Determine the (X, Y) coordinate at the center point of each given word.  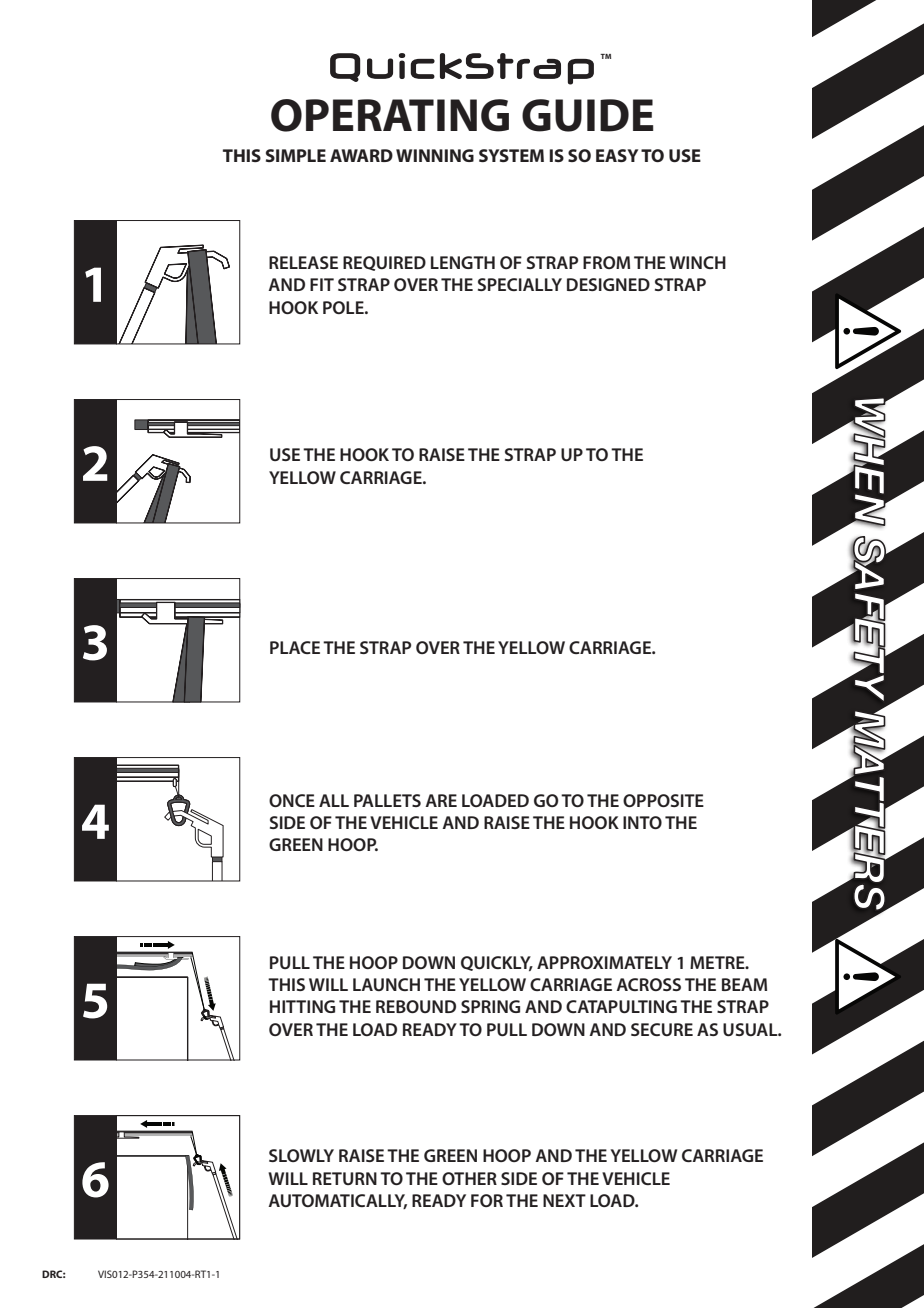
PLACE (295, 647)
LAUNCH (386, 984)
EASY (617, 155)
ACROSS (648, 984)
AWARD (361, 155)
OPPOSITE (663, 800)
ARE (441, 800)
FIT (322, 284)
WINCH (697, 262)
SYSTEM (511, 155)
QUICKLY (497, 963)
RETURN (345, 1178)
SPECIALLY (520, 284)
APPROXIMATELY (604, 962)
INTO (642, 822)
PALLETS (387, 800)
